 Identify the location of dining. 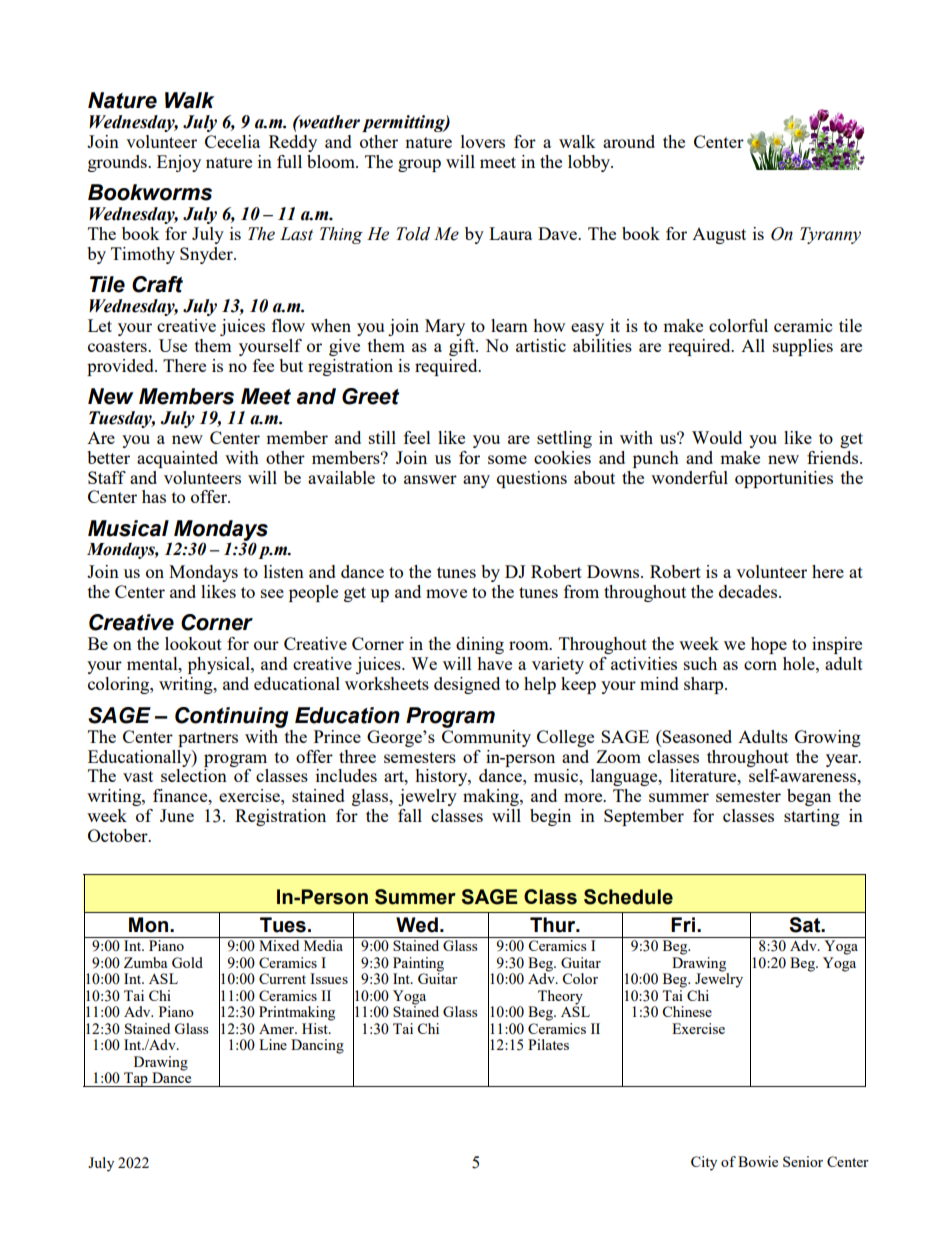
(480, 645).
